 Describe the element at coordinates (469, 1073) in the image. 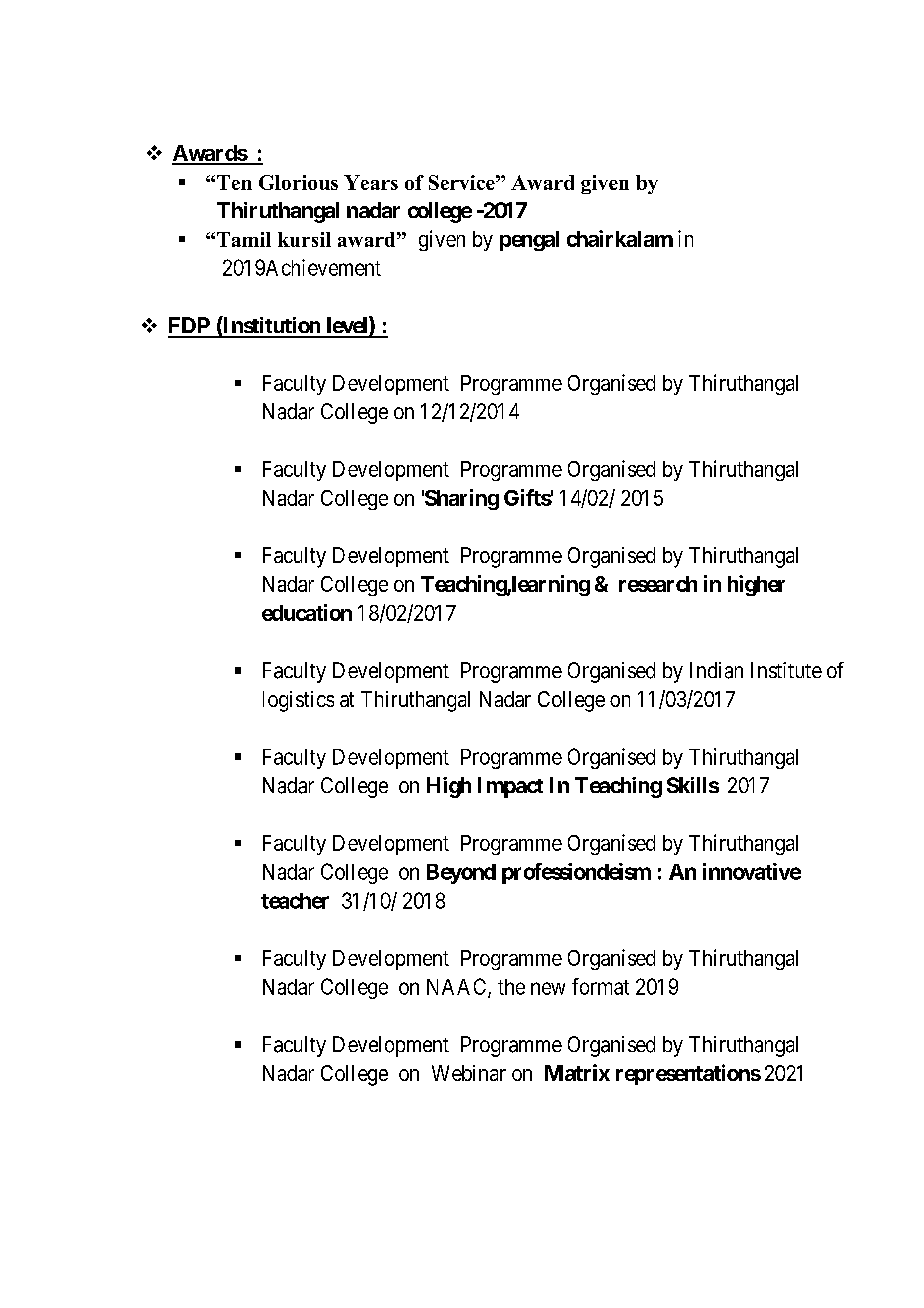

I see `Webinar` at that location.
